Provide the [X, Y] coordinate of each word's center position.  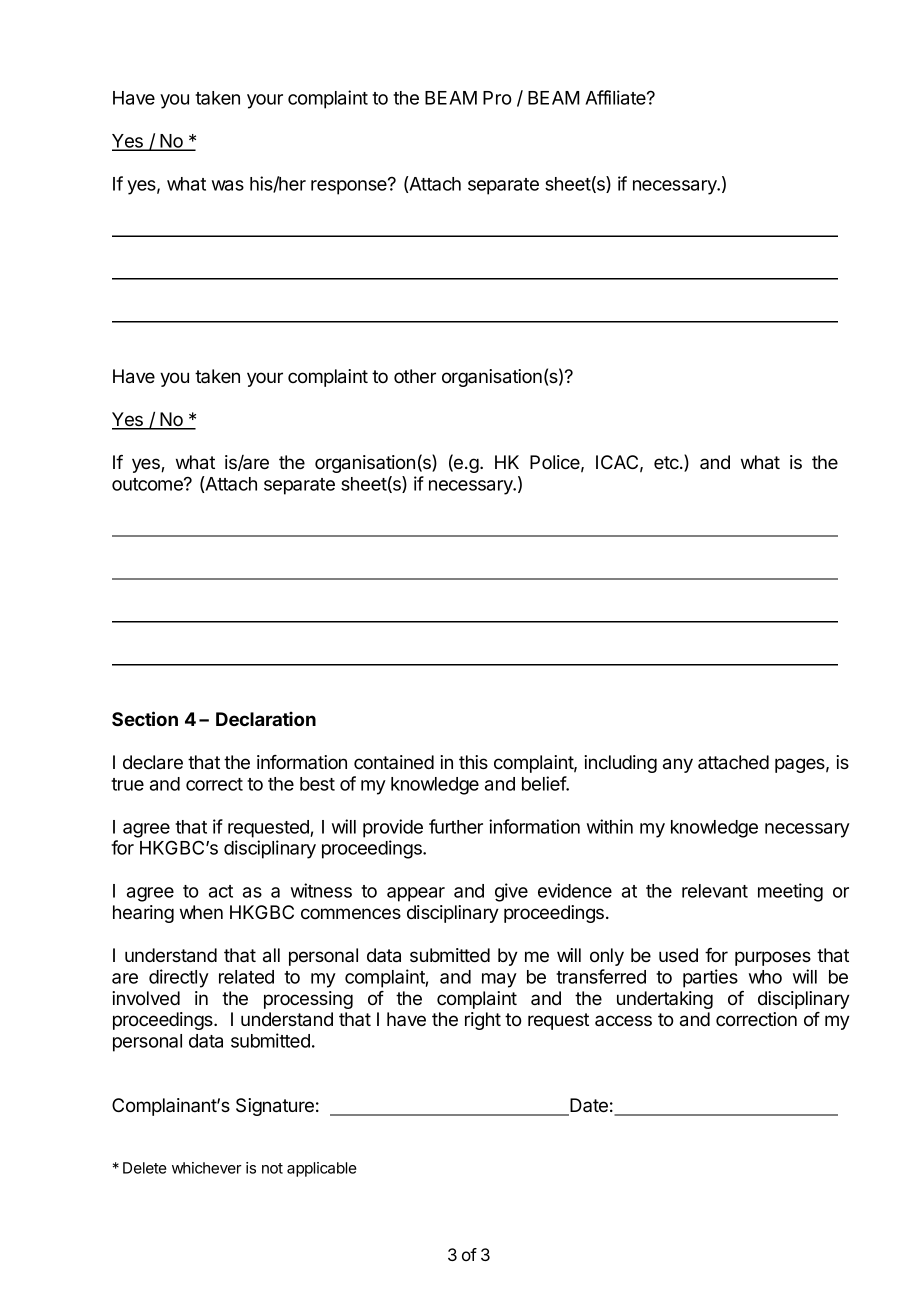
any [678, 765]
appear [416, 894]
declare [153, 762]
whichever [207, 1168]
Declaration [266, 719]
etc [667, 463]
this [473, 762]
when [201, 912]
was [228, 185]
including [620, 764]
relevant [715, 891]
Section [145, 718]
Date [588, 1106]
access [623, 1021]
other [415, 376]
